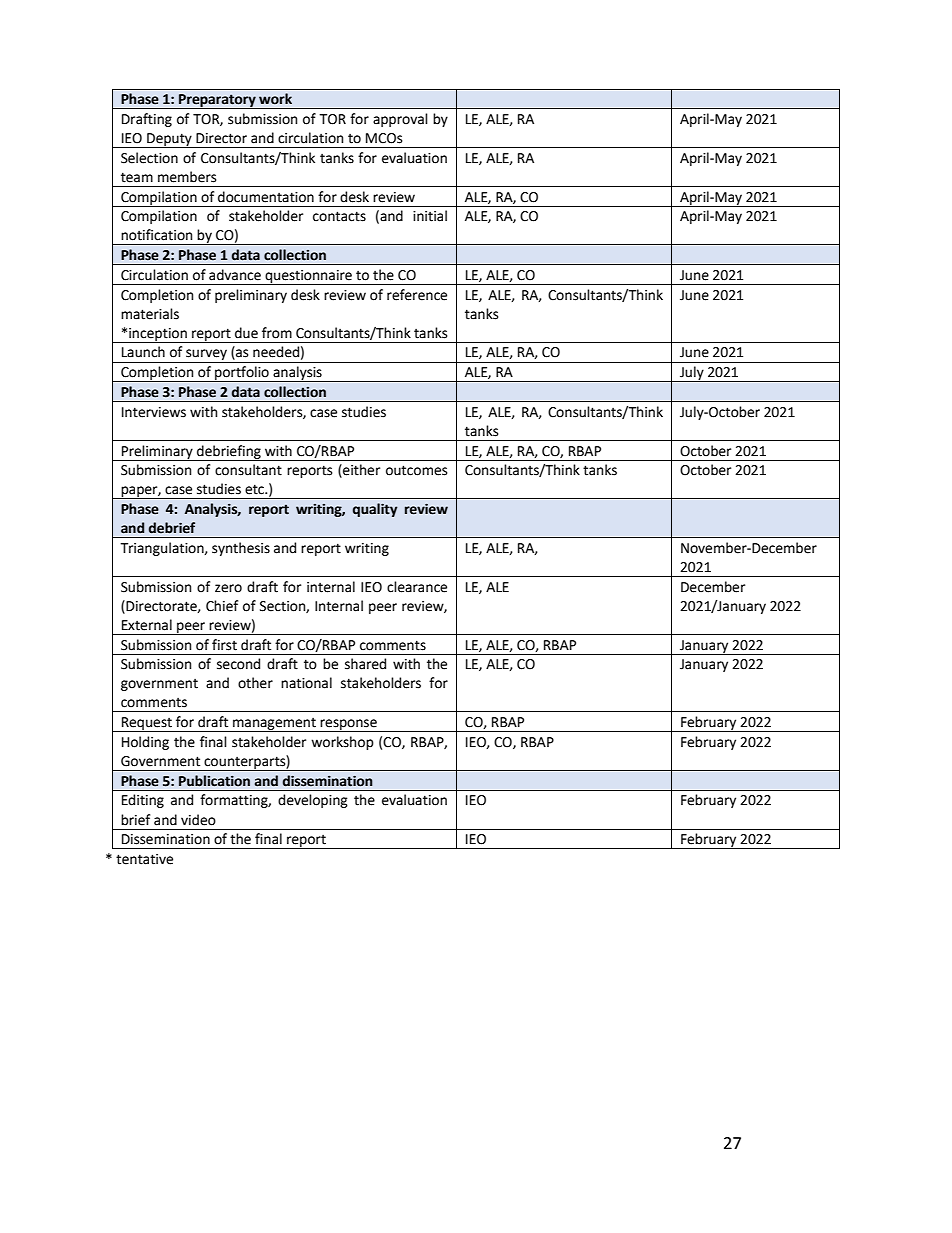 The height and width of the page is (1233, 952). What do you see at coordinates (416, 470) in the page?
I see `outcomes` at bounding box center [416, 470].
